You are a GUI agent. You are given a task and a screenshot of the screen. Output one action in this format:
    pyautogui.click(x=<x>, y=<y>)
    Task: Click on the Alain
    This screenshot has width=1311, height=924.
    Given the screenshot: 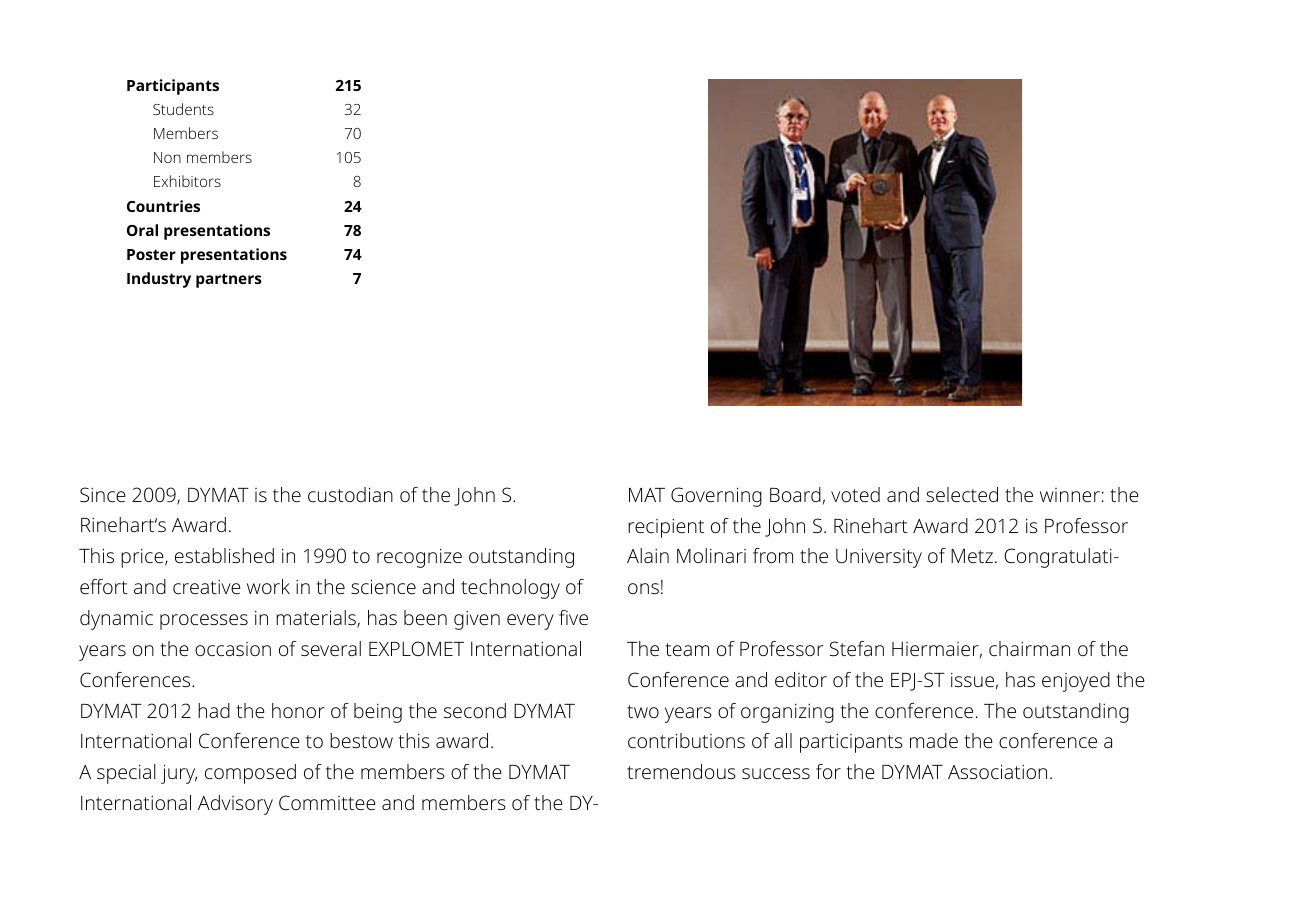 What is the action you would take?
    pyautogui.click(x=648, y=555)
